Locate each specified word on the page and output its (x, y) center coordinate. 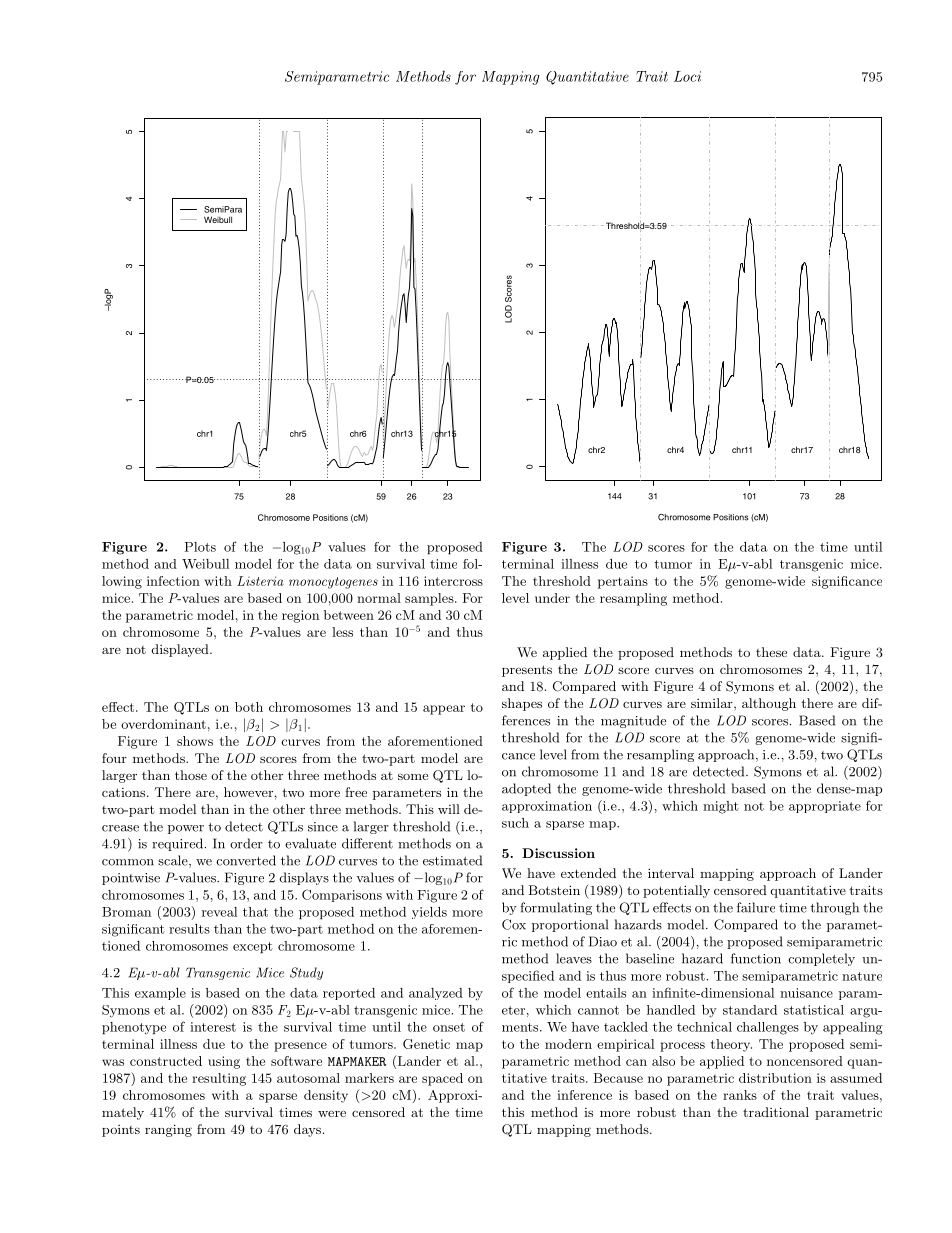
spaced (442, 1079)
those (191, 775)
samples (430, 599)
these (771, 652)
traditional (776, 1112)
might (721, 807)
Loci (687, 76)
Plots (200, 547)
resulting (219, 1079)
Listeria (260, 581)
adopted (526, 789)
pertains (623, 582)
